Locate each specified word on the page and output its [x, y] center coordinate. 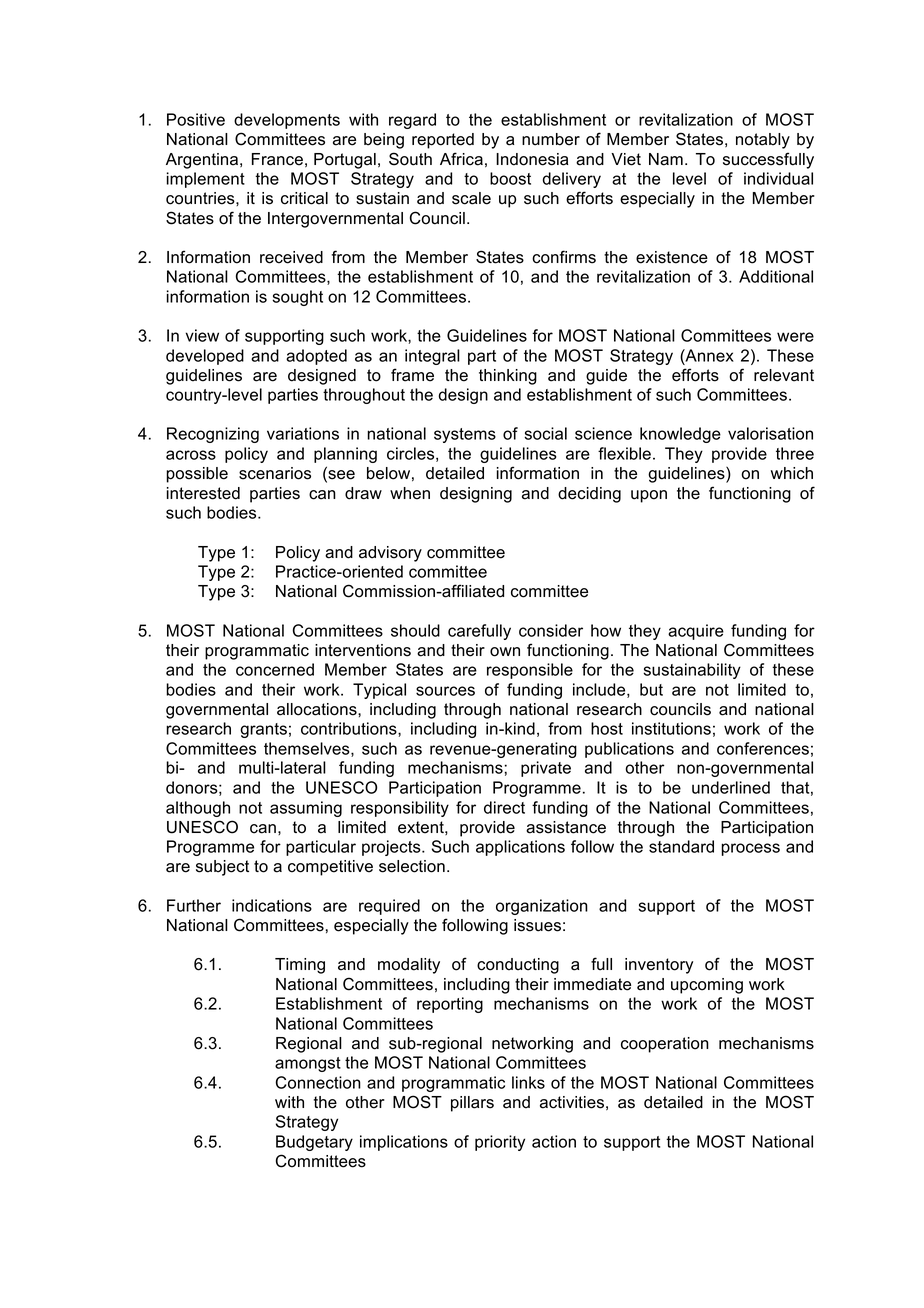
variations [303, 433]
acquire [696, 632]
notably [763, 141]
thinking [508, 377]
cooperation [665, 1045]
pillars [472, 1104]
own [505, 652]
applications [520, 848]
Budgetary [314, 1143]
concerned [275, 669]
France [277, 159]
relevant [784, 375]
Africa [461, 159]
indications [272, 905]
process [750, 849]
